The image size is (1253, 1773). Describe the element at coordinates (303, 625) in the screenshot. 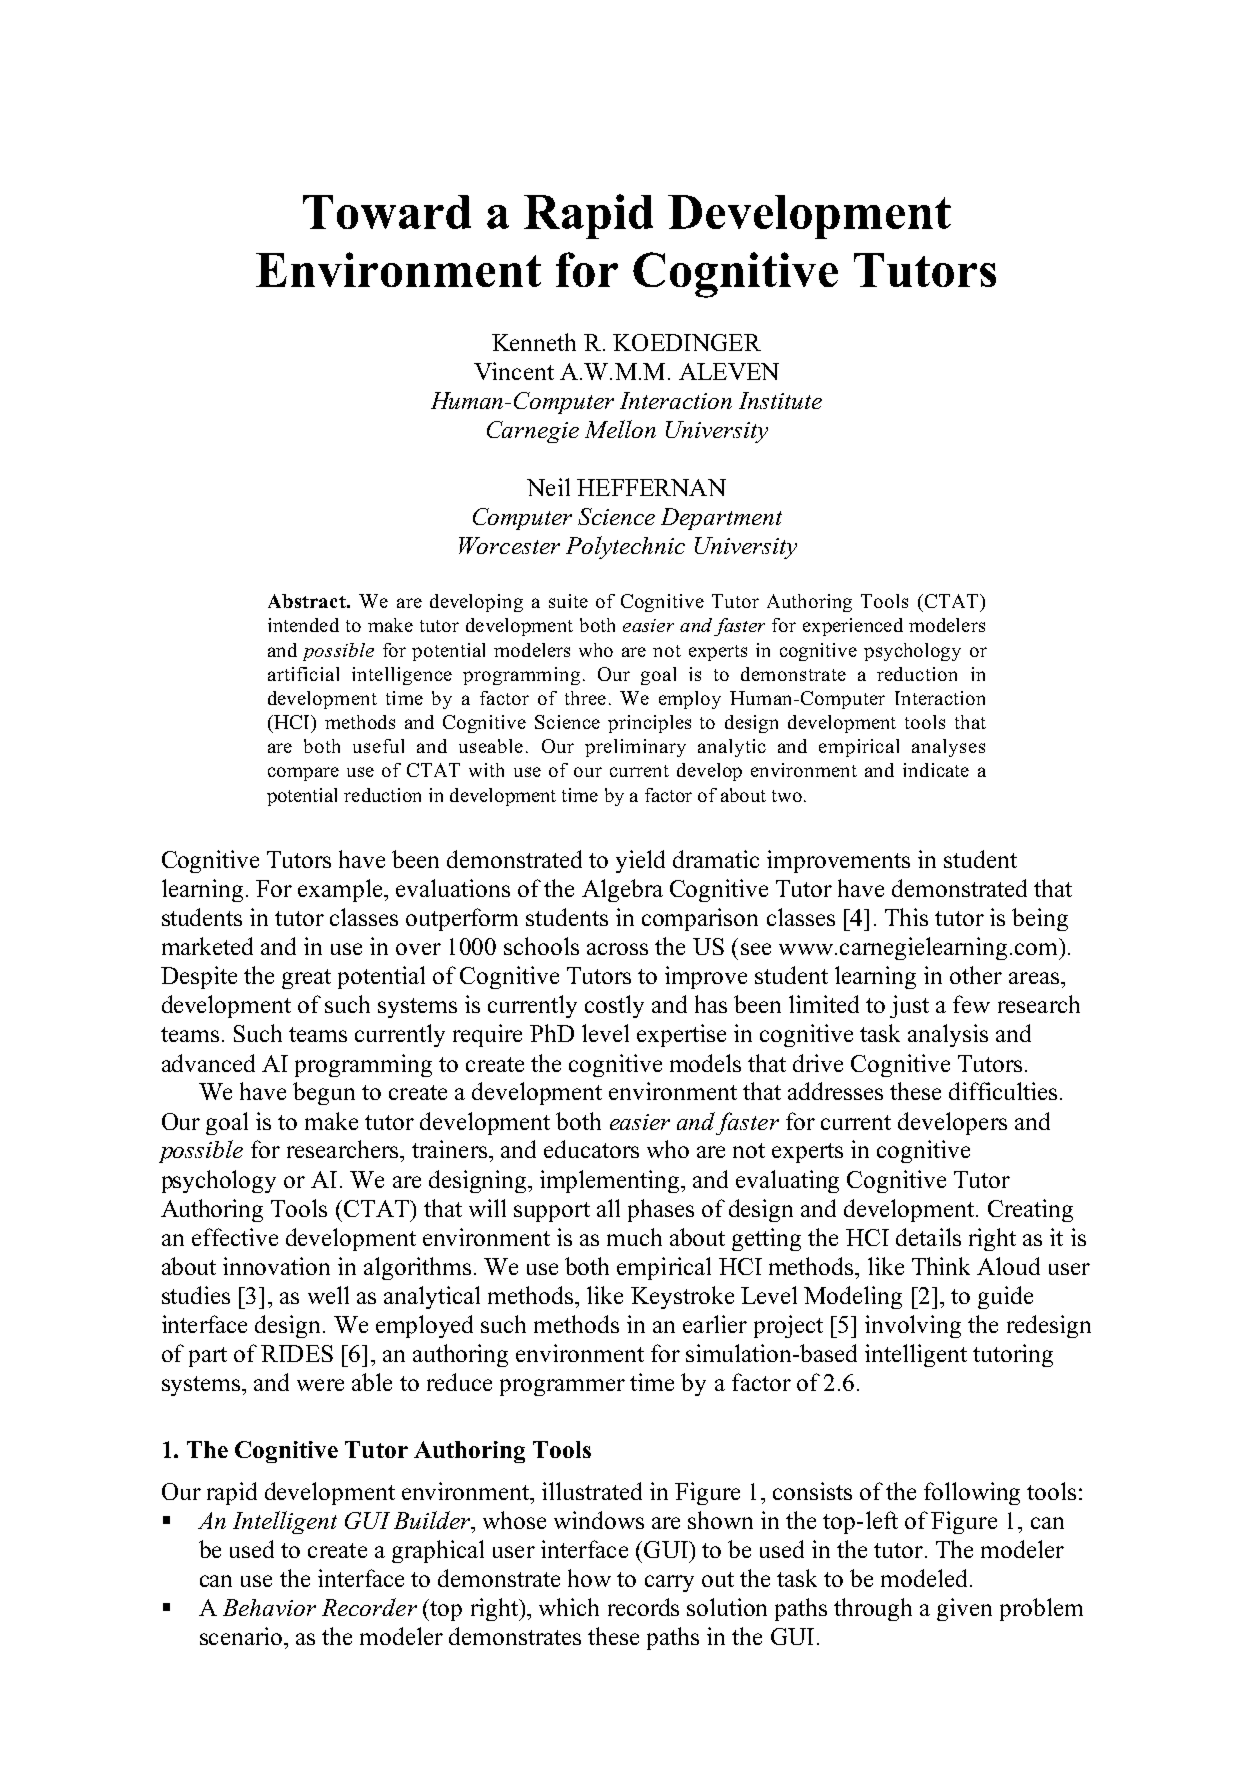

I see `intended` at that location.
